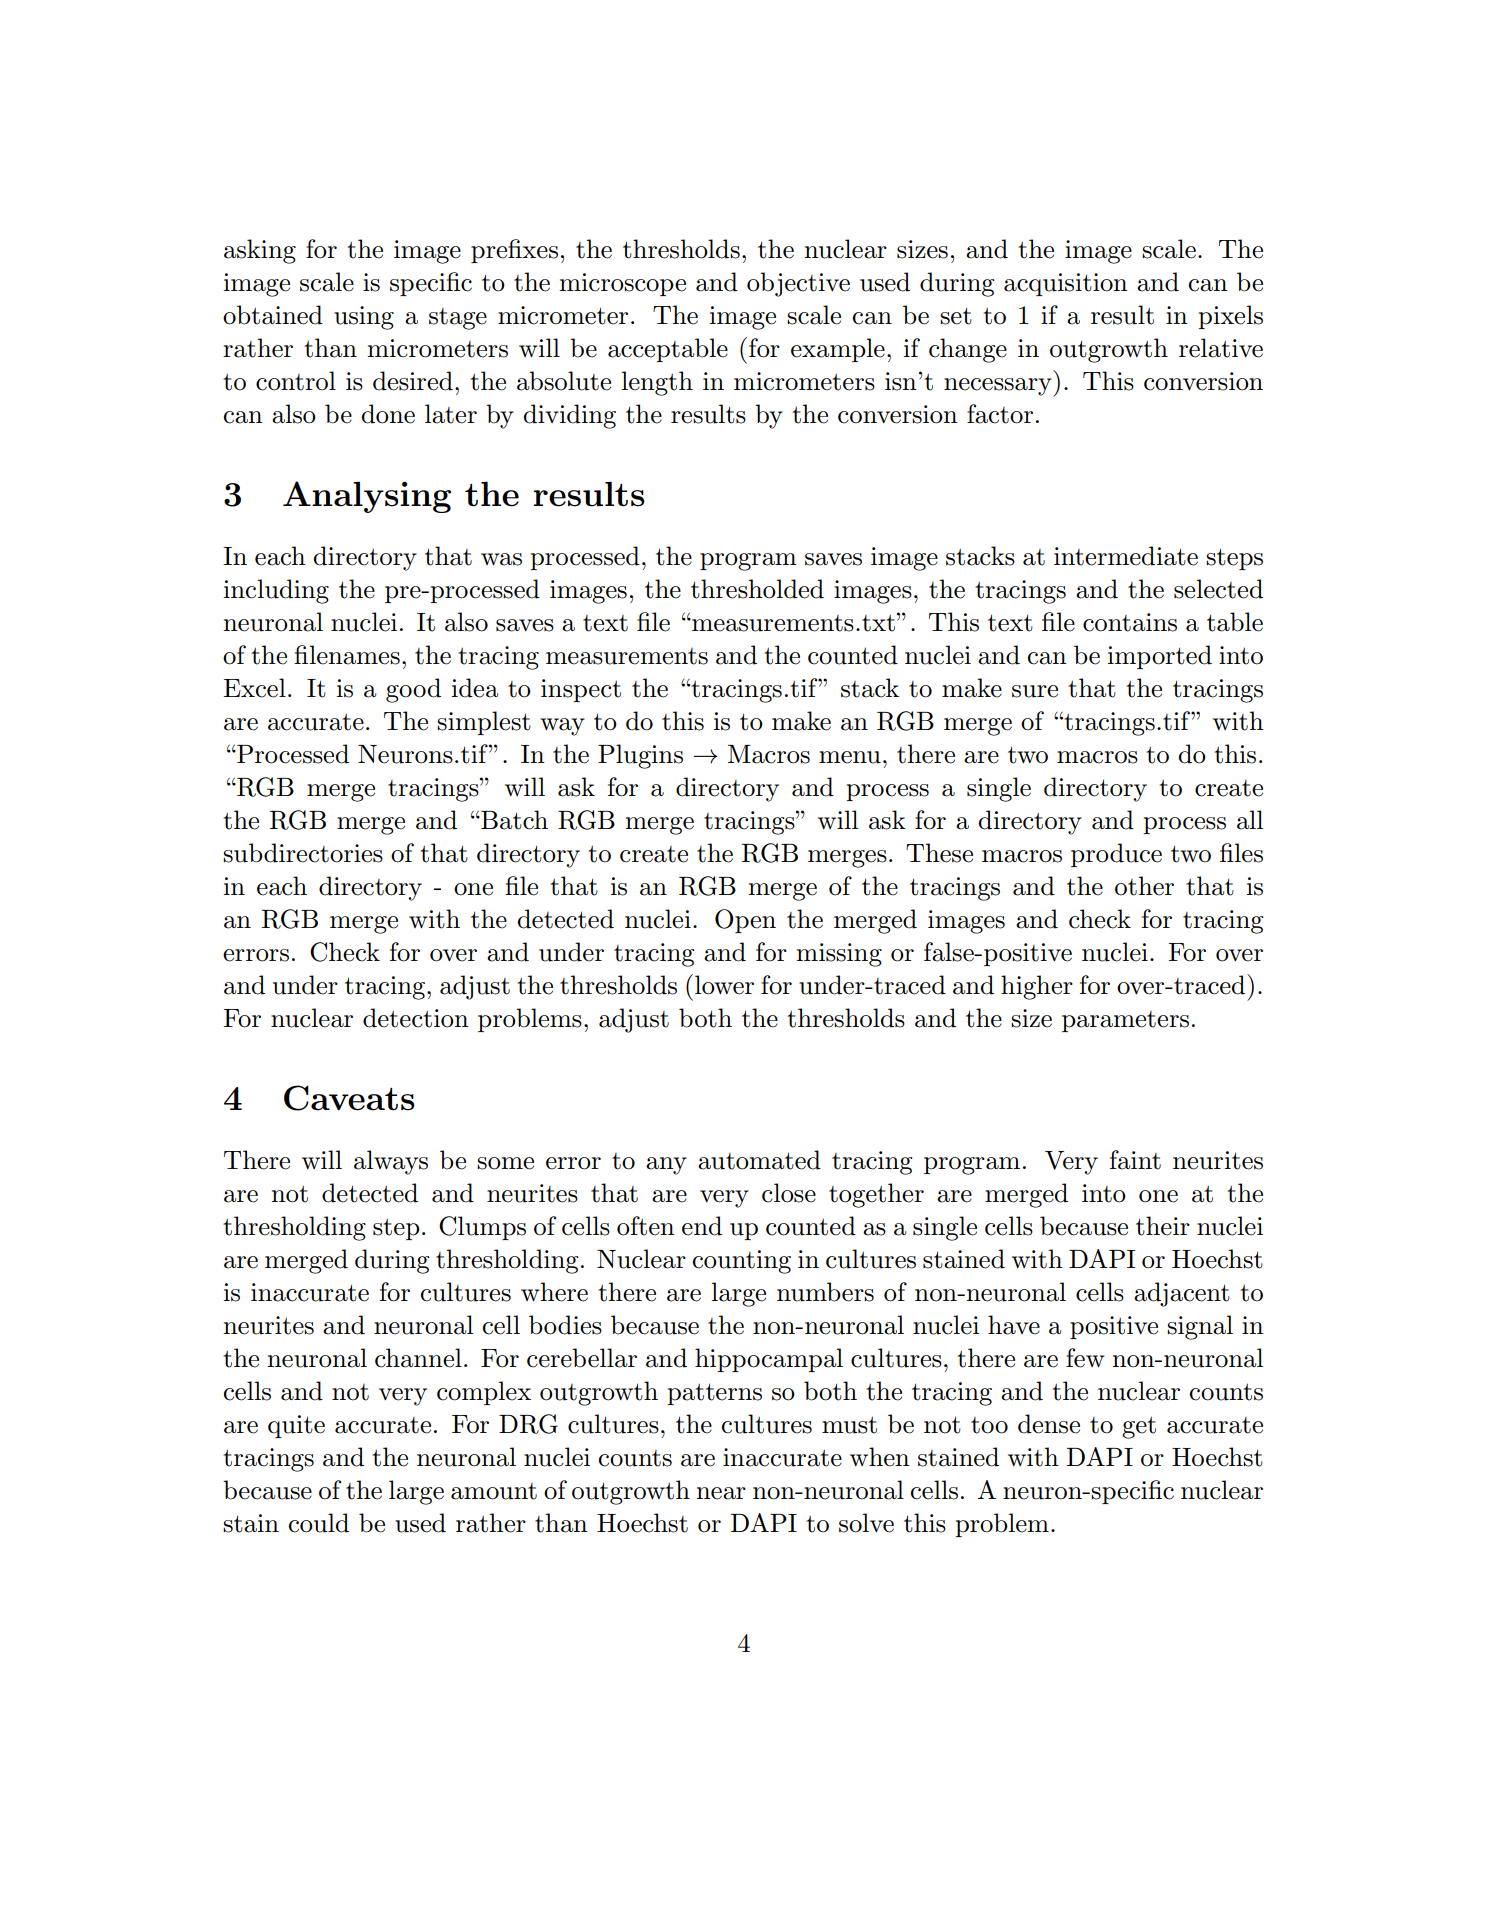 The height and width of the screenshot is (1926, 1488). Describe the element at coordinates (303, 853) in the screenshot. I see `subdirectories` at that location.
